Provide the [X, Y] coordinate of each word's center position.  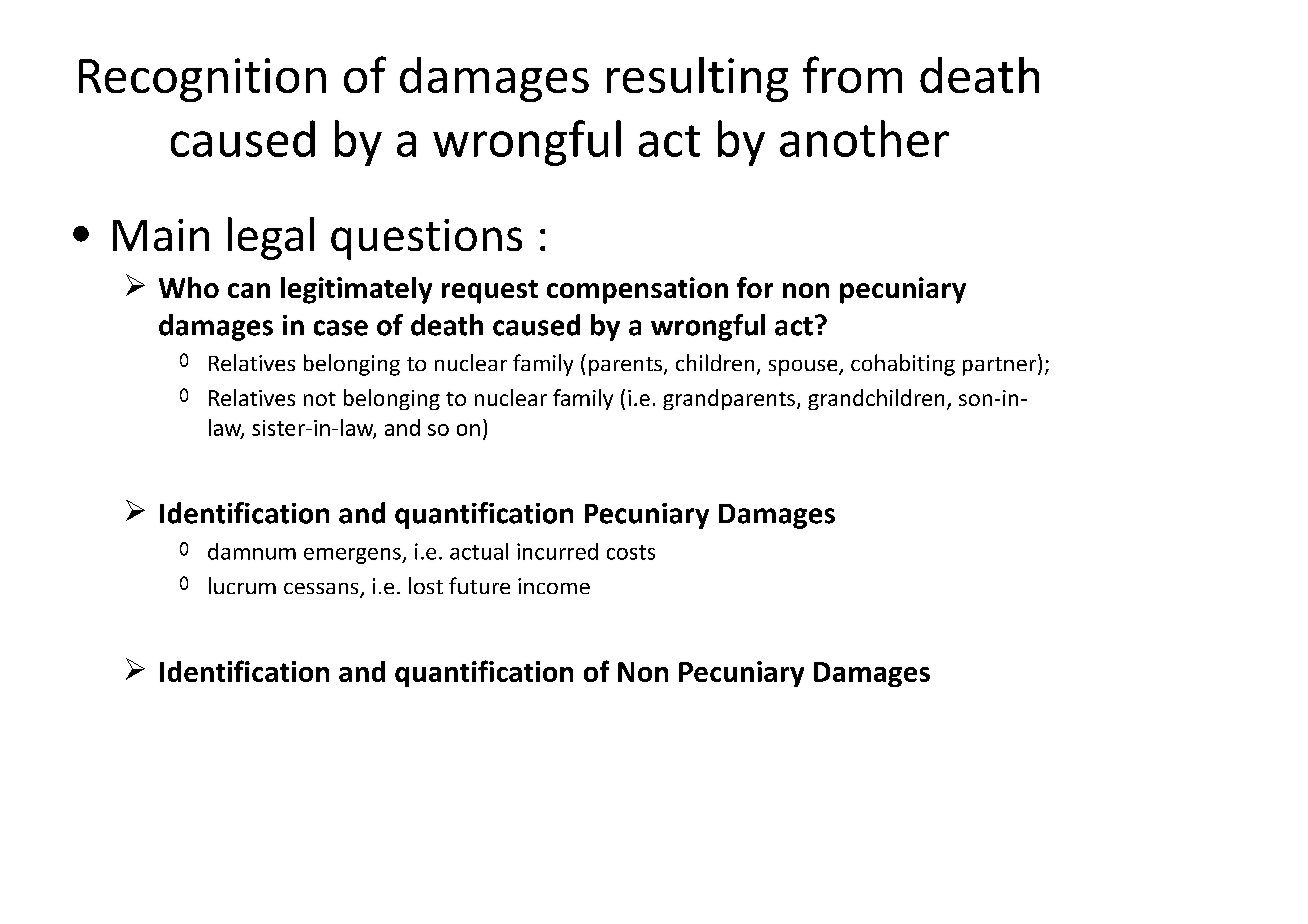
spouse [804, 368]
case [341, 328]
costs [631, 552]
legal [271, 238]
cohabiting [903, 365]
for [755, 287]
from [852, 74]
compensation [637, 290]
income [554, 586]
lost [426, 585]
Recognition [202, 80]
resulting [697, 79]
